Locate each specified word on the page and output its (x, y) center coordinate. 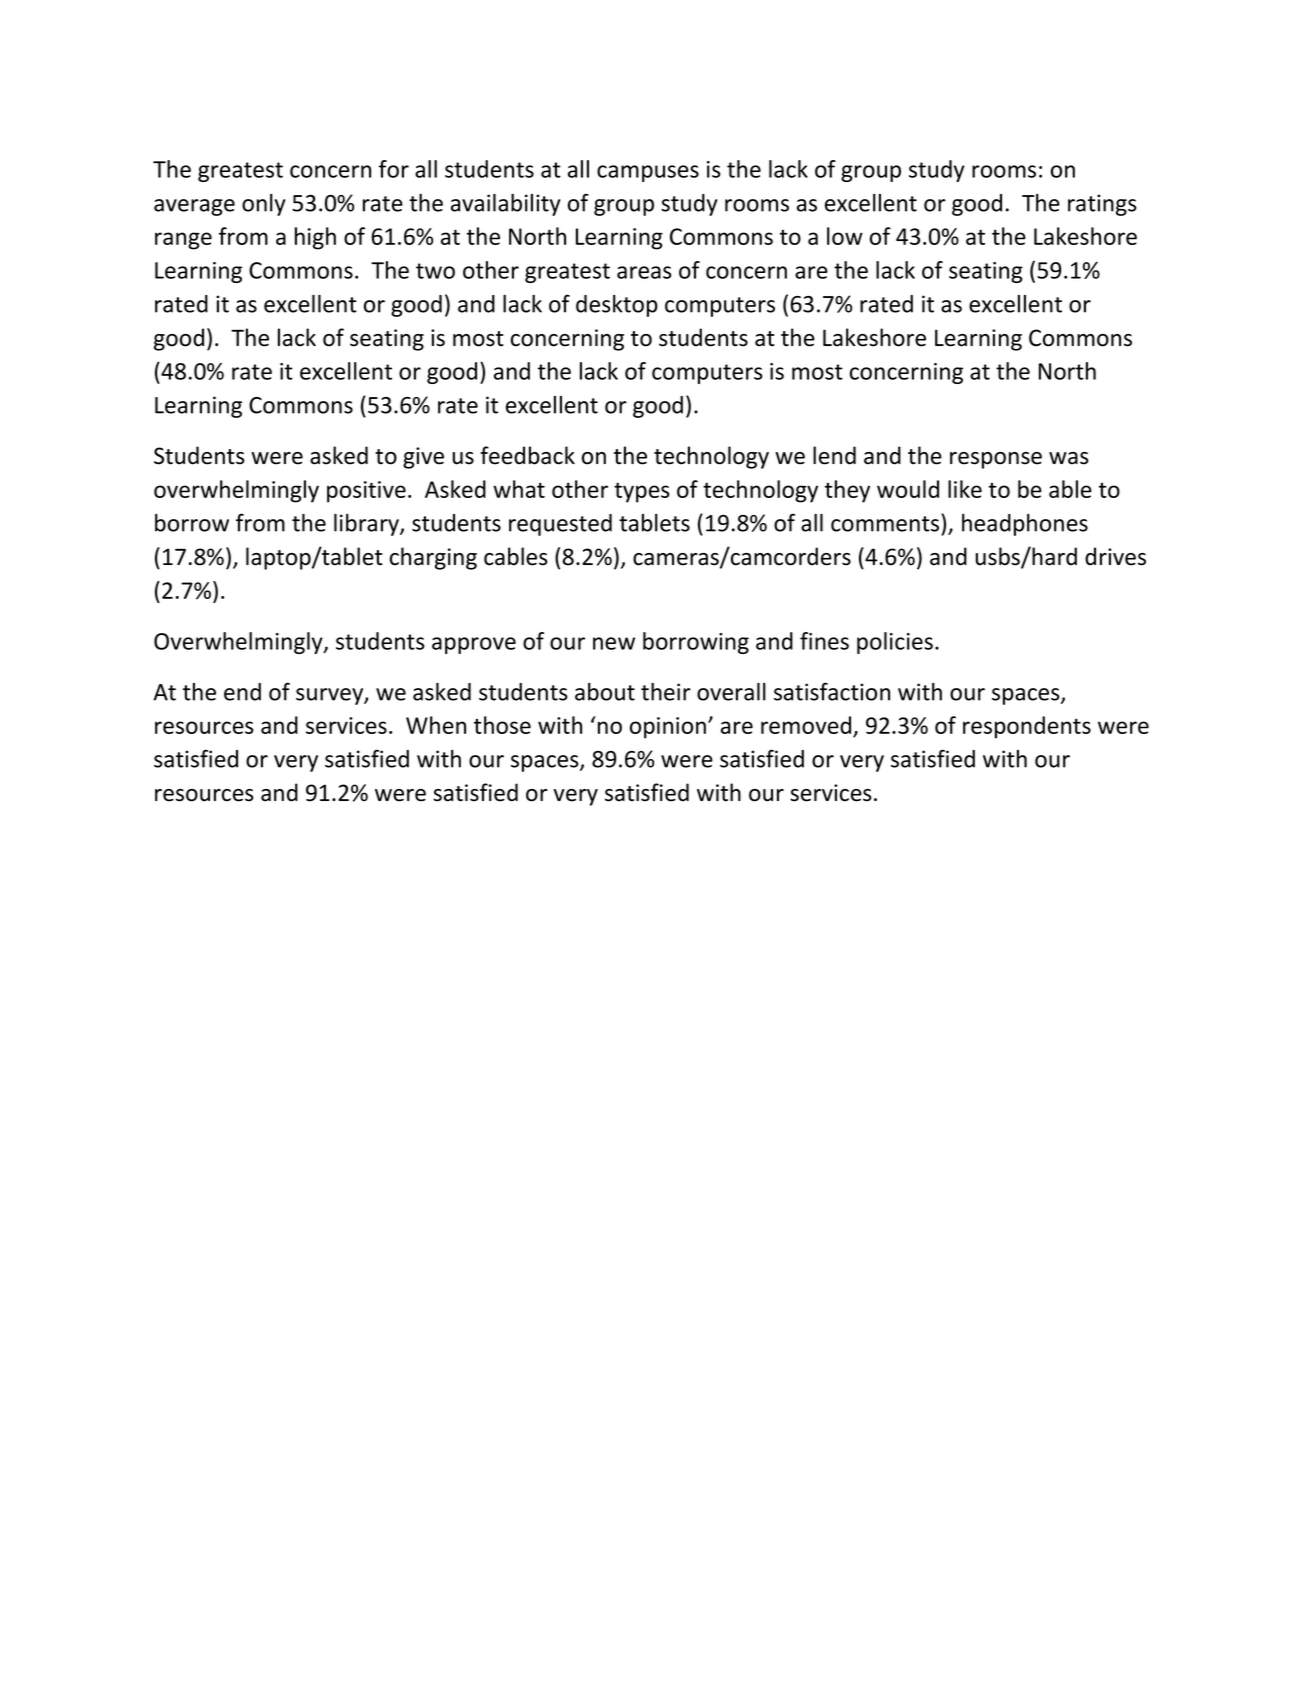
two (435, 271)
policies (895, 643)
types (642, 492)
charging (433, 558)
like (965, 489)
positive (366, 492)
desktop (617, 306)
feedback (527, 455)
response (996, 460)
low (845, 236)
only (264, 205)
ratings (1102, 205)
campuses (648, 173)
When (436, 725)
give (423, 458)
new (614, 643)
